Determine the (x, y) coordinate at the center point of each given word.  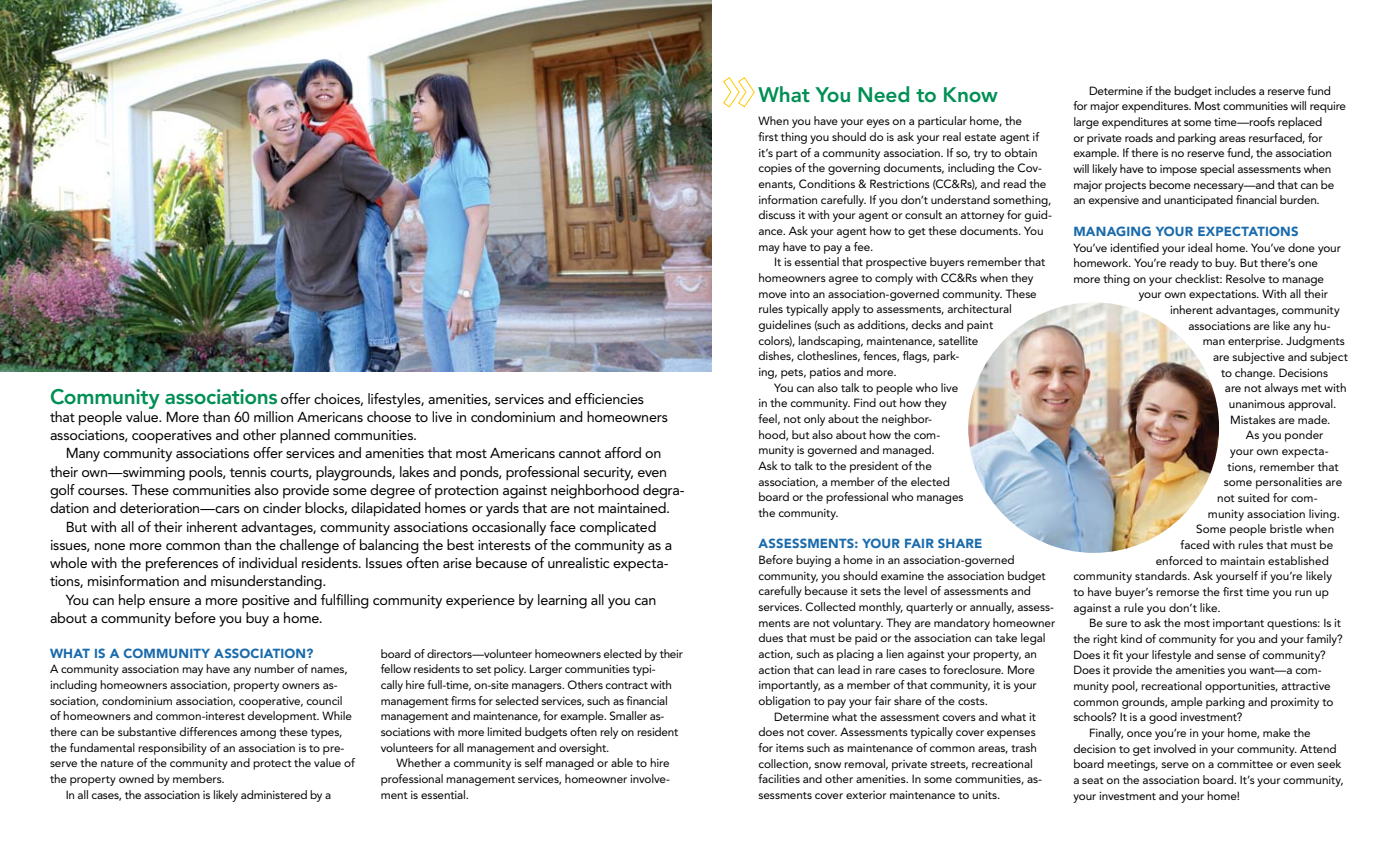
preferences (182, 564)
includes (1235, 90)
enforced (1179, 560)
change (1255, 374)
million (273, 416)
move (773, 295)
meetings (1132, 765)
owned (136, 778)
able (622, 762)
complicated (618, 528)
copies (775, 169)
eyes (878, 123)
